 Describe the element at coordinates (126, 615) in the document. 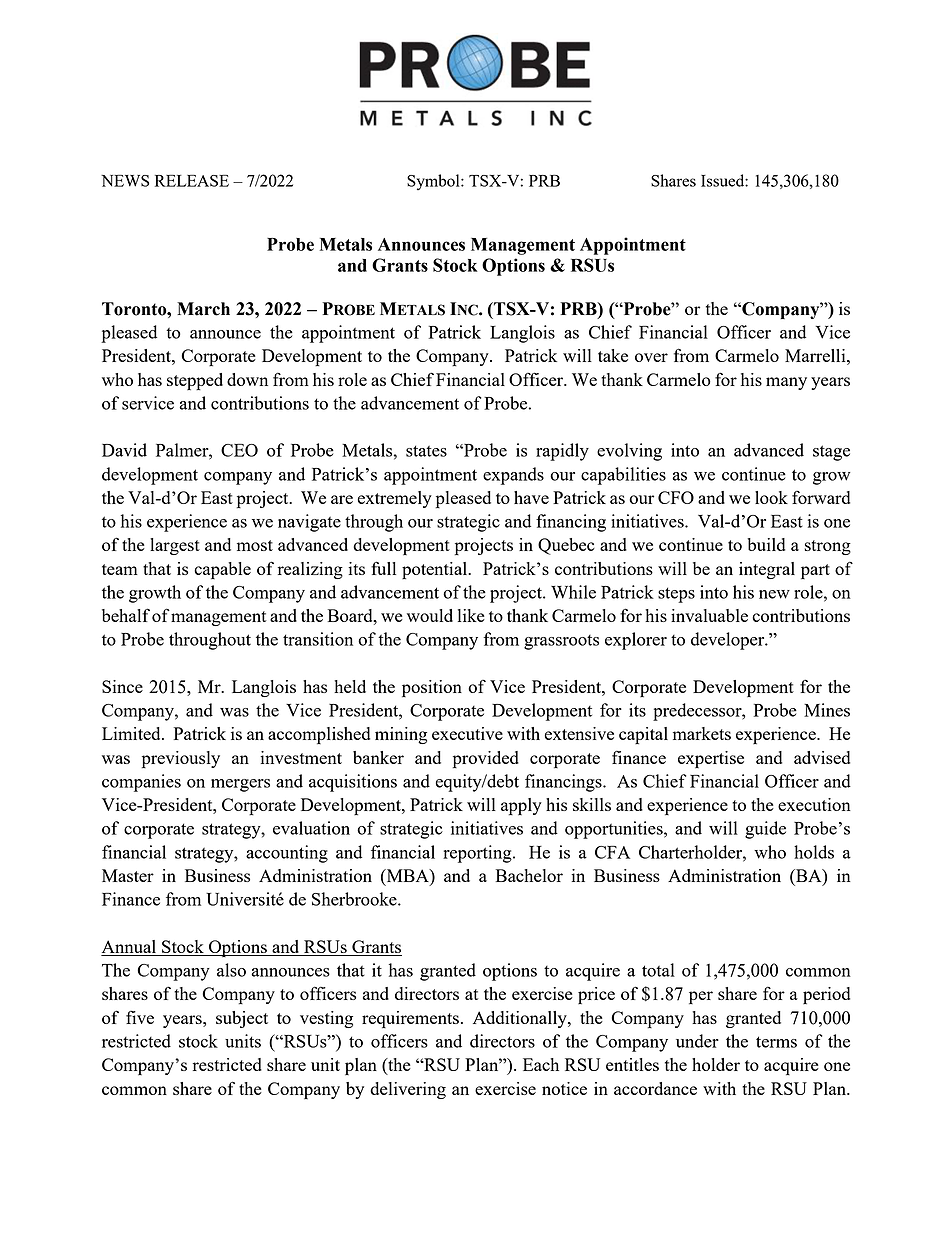

I see `behalf` at that location.
